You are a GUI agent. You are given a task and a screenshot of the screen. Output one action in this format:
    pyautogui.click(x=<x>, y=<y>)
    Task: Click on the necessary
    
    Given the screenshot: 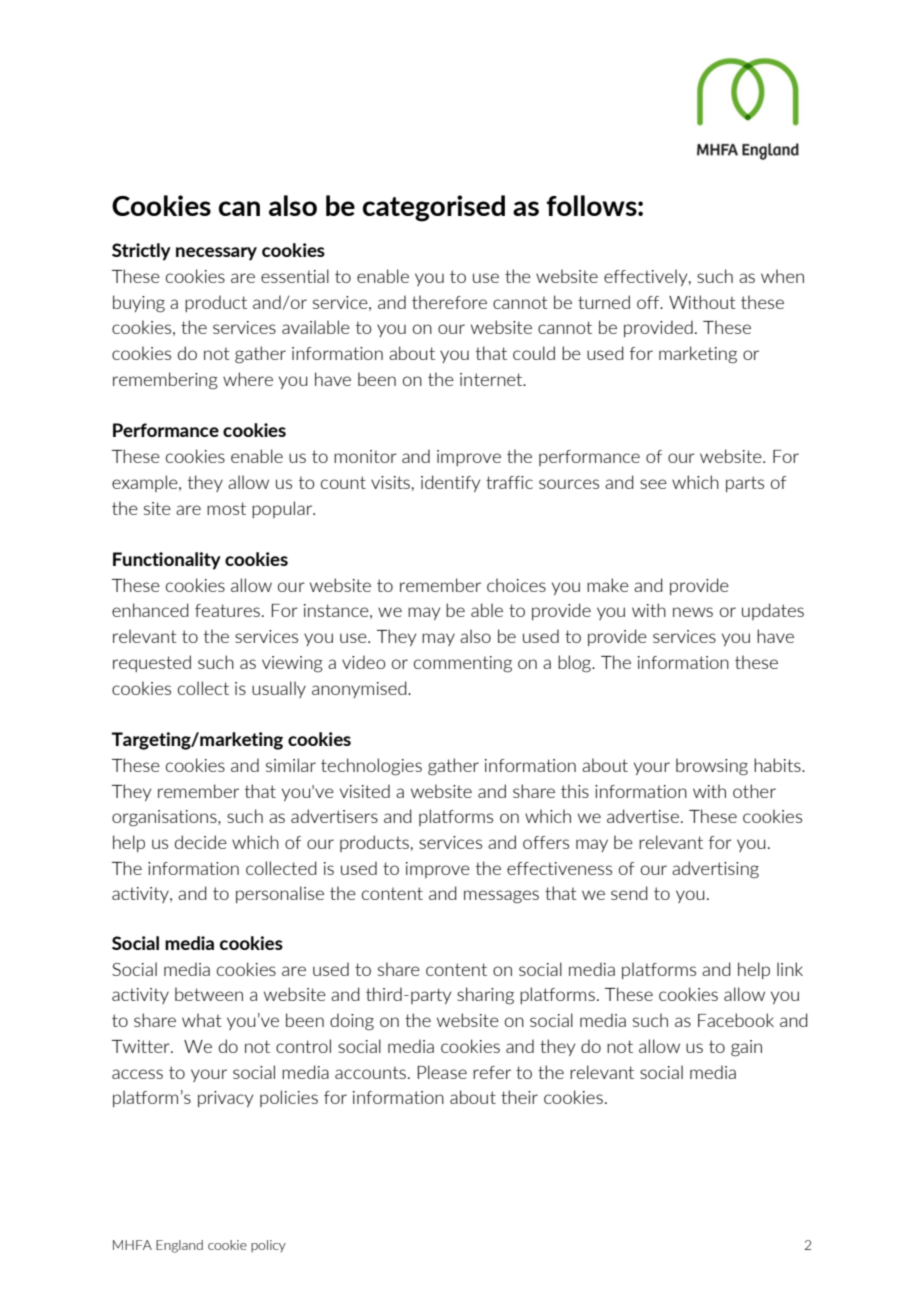 What is the action you would take?
    pyautogui.click(x=216, y=254)
